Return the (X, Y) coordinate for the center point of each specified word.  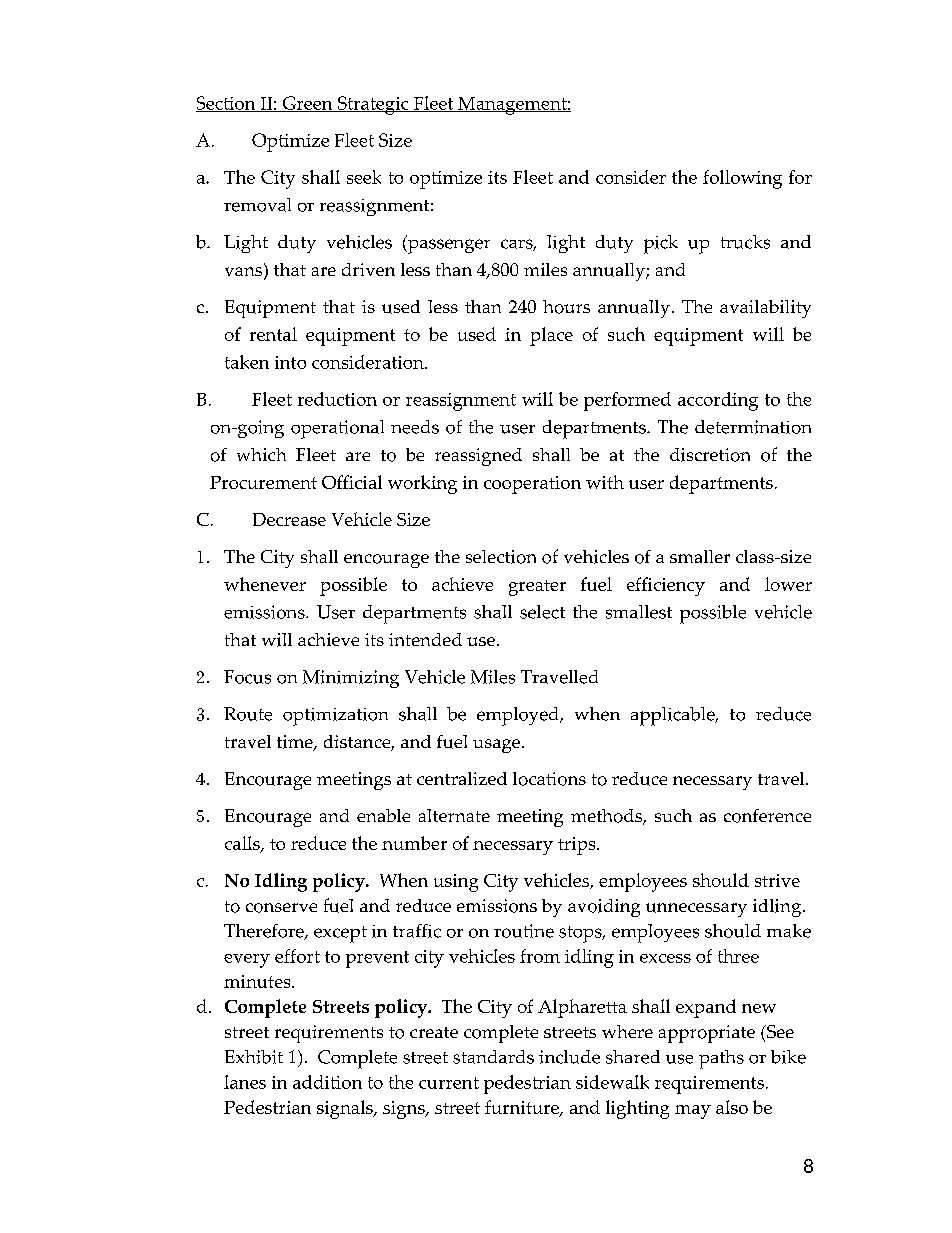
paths (721, 1059)
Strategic (373, 105)
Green (307, 104)
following (742, 179)
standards (493, 1057)
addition (327, 1082)
